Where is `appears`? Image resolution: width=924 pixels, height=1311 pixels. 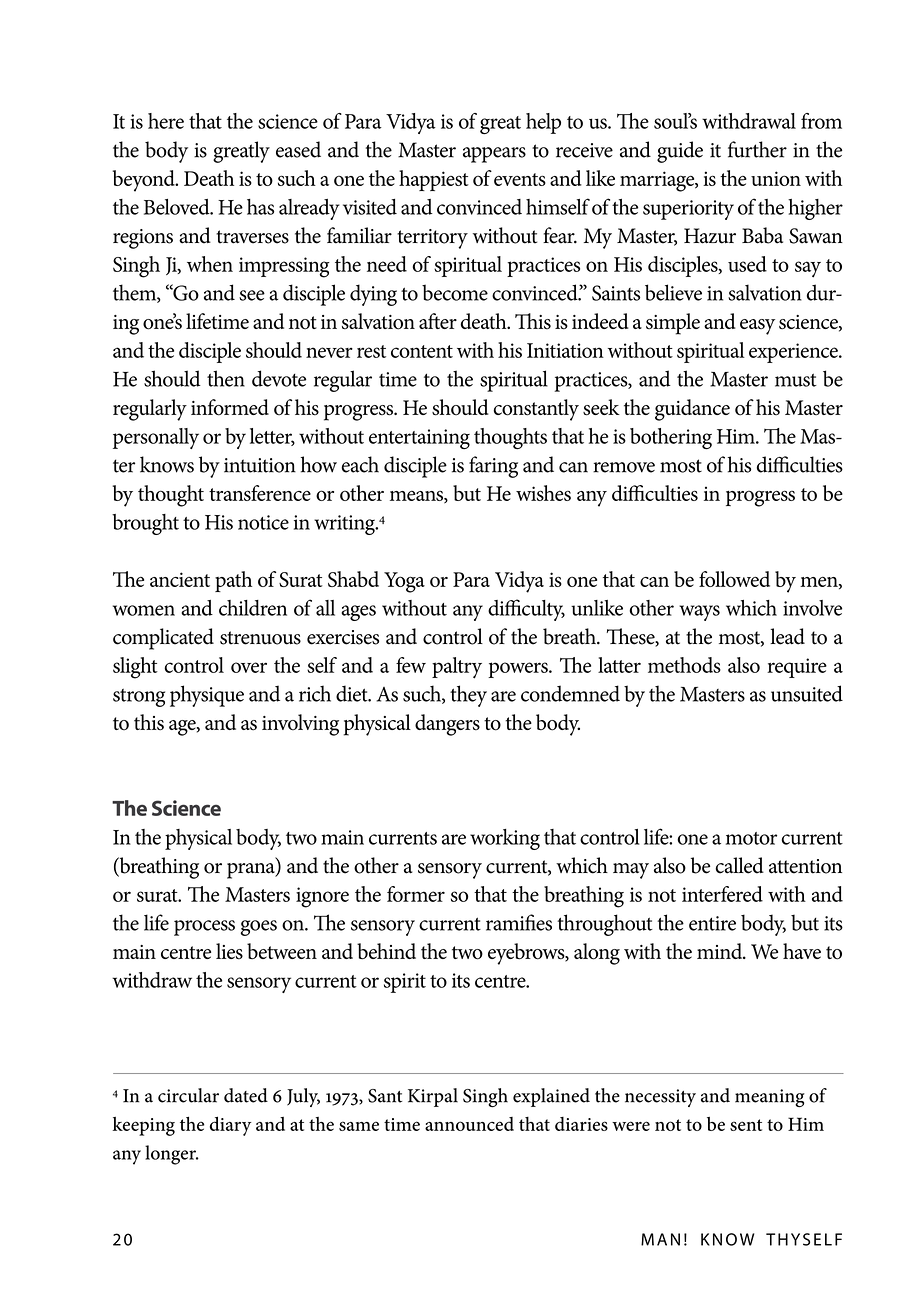
appears is located at coordinates (494, 155).
